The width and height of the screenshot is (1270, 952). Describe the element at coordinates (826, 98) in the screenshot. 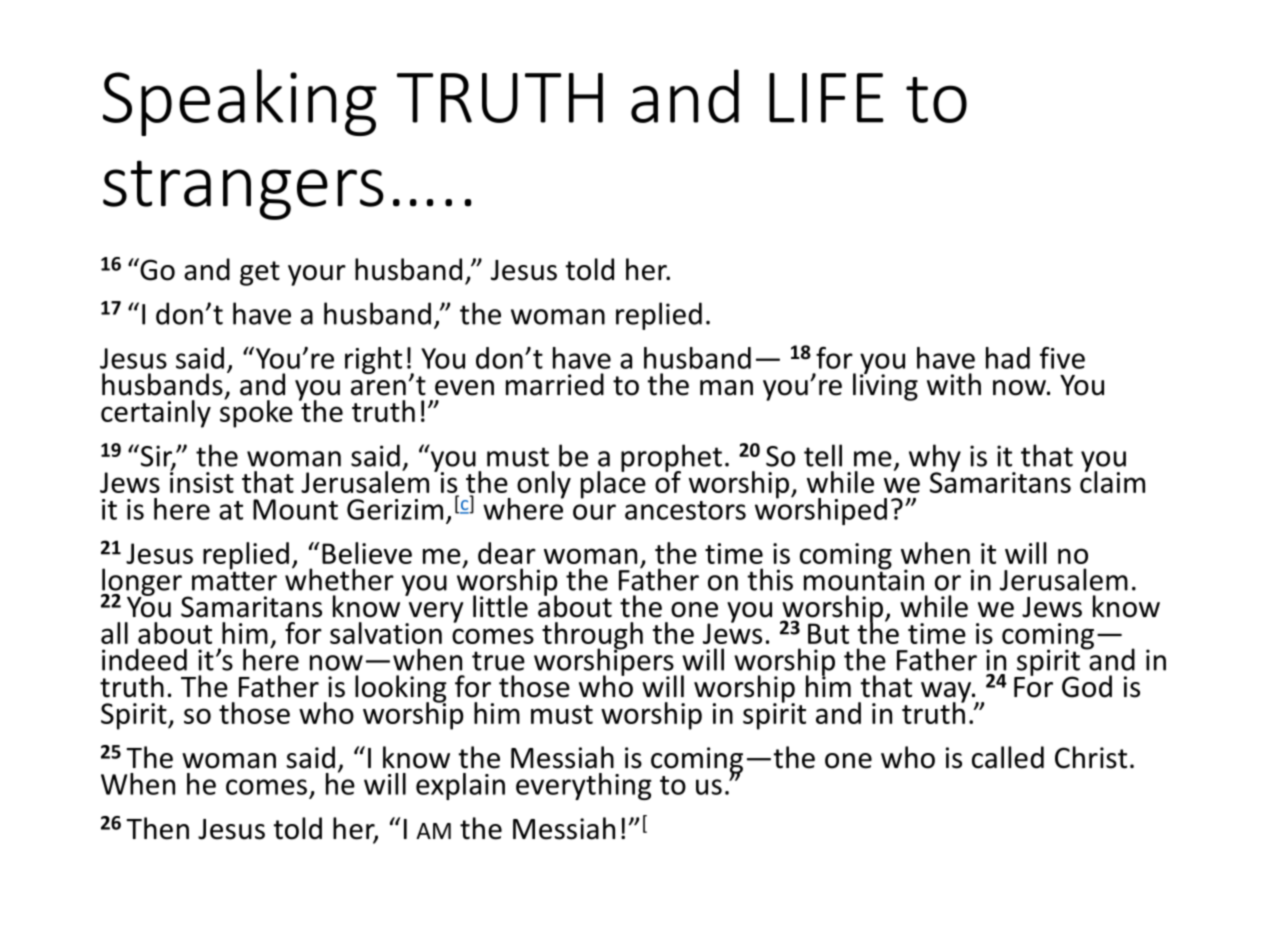

I see `LIFE` at that location.
